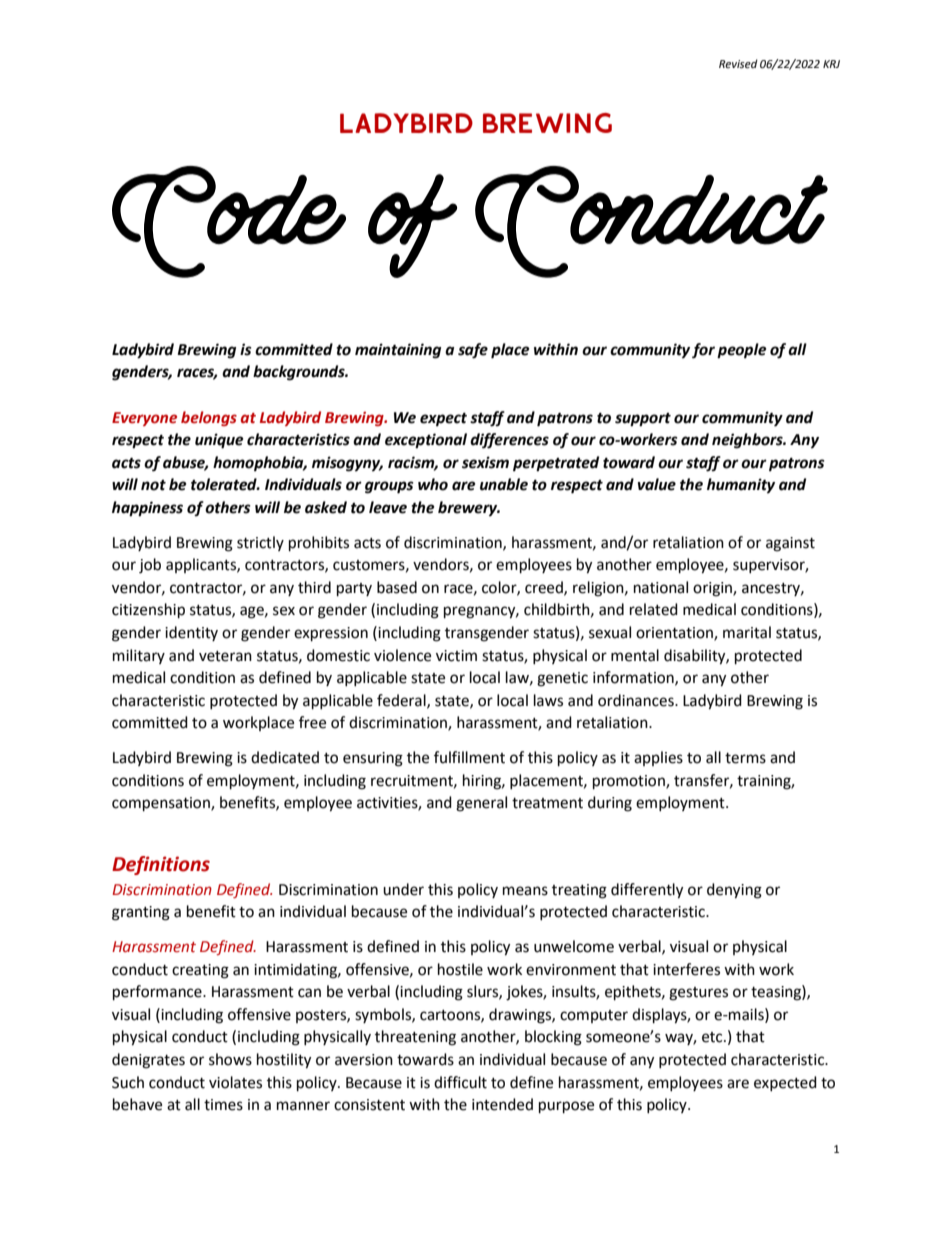 The width and height of the image is (952, 1233). Describe the element at coordinates (661, 587) in the image. I see `national` at that location.
